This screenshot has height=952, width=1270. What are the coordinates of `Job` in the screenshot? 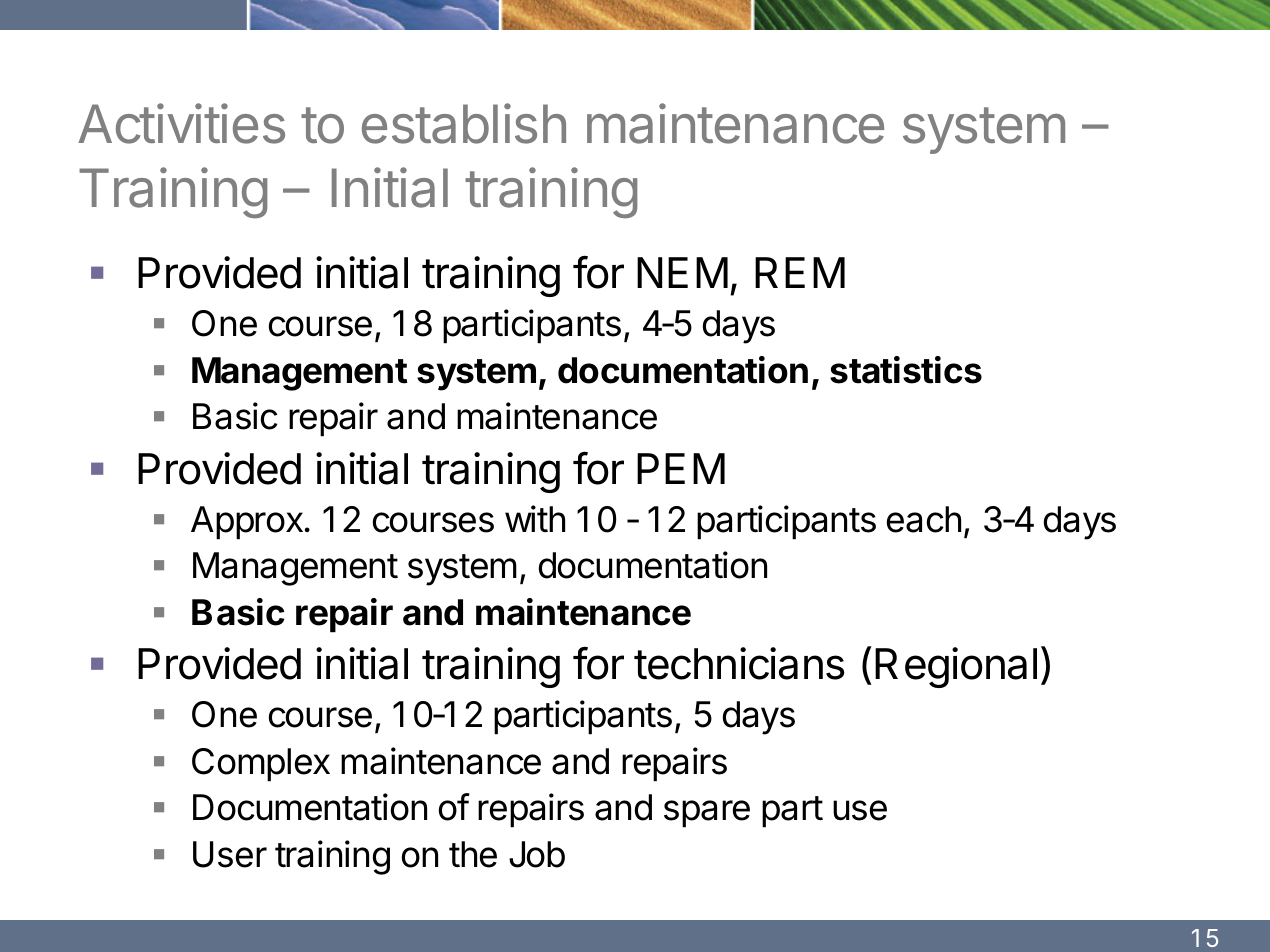 It's located at (537, 854).
